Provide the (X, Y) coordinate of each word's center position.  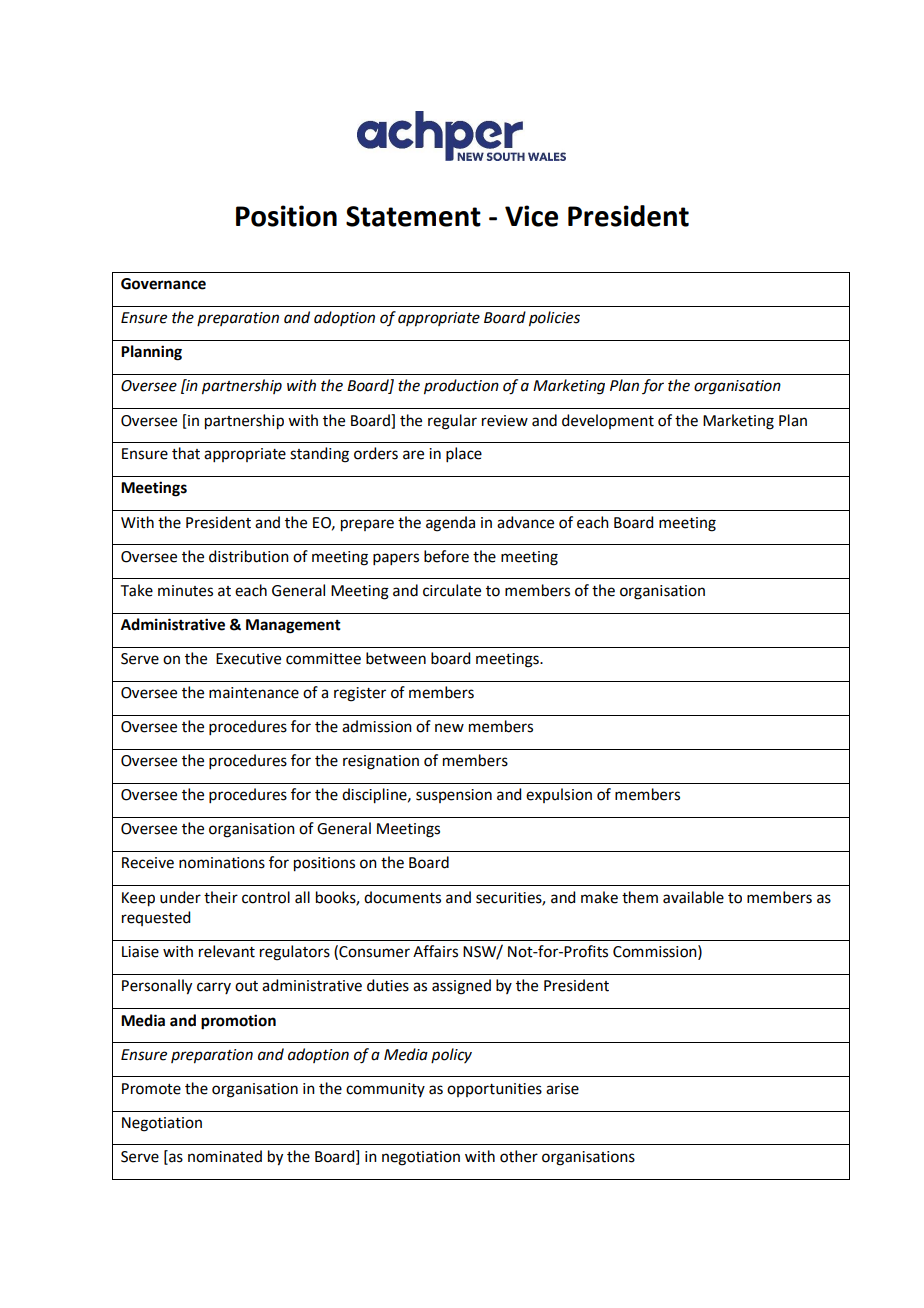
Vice (531, 216)
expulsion (559, 795)
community (385, 1090)
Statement (413, 216)
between (396, 658)
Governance (163, 284)
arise (562, 1089)
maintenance (254, 693)
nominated (225, 1156)
